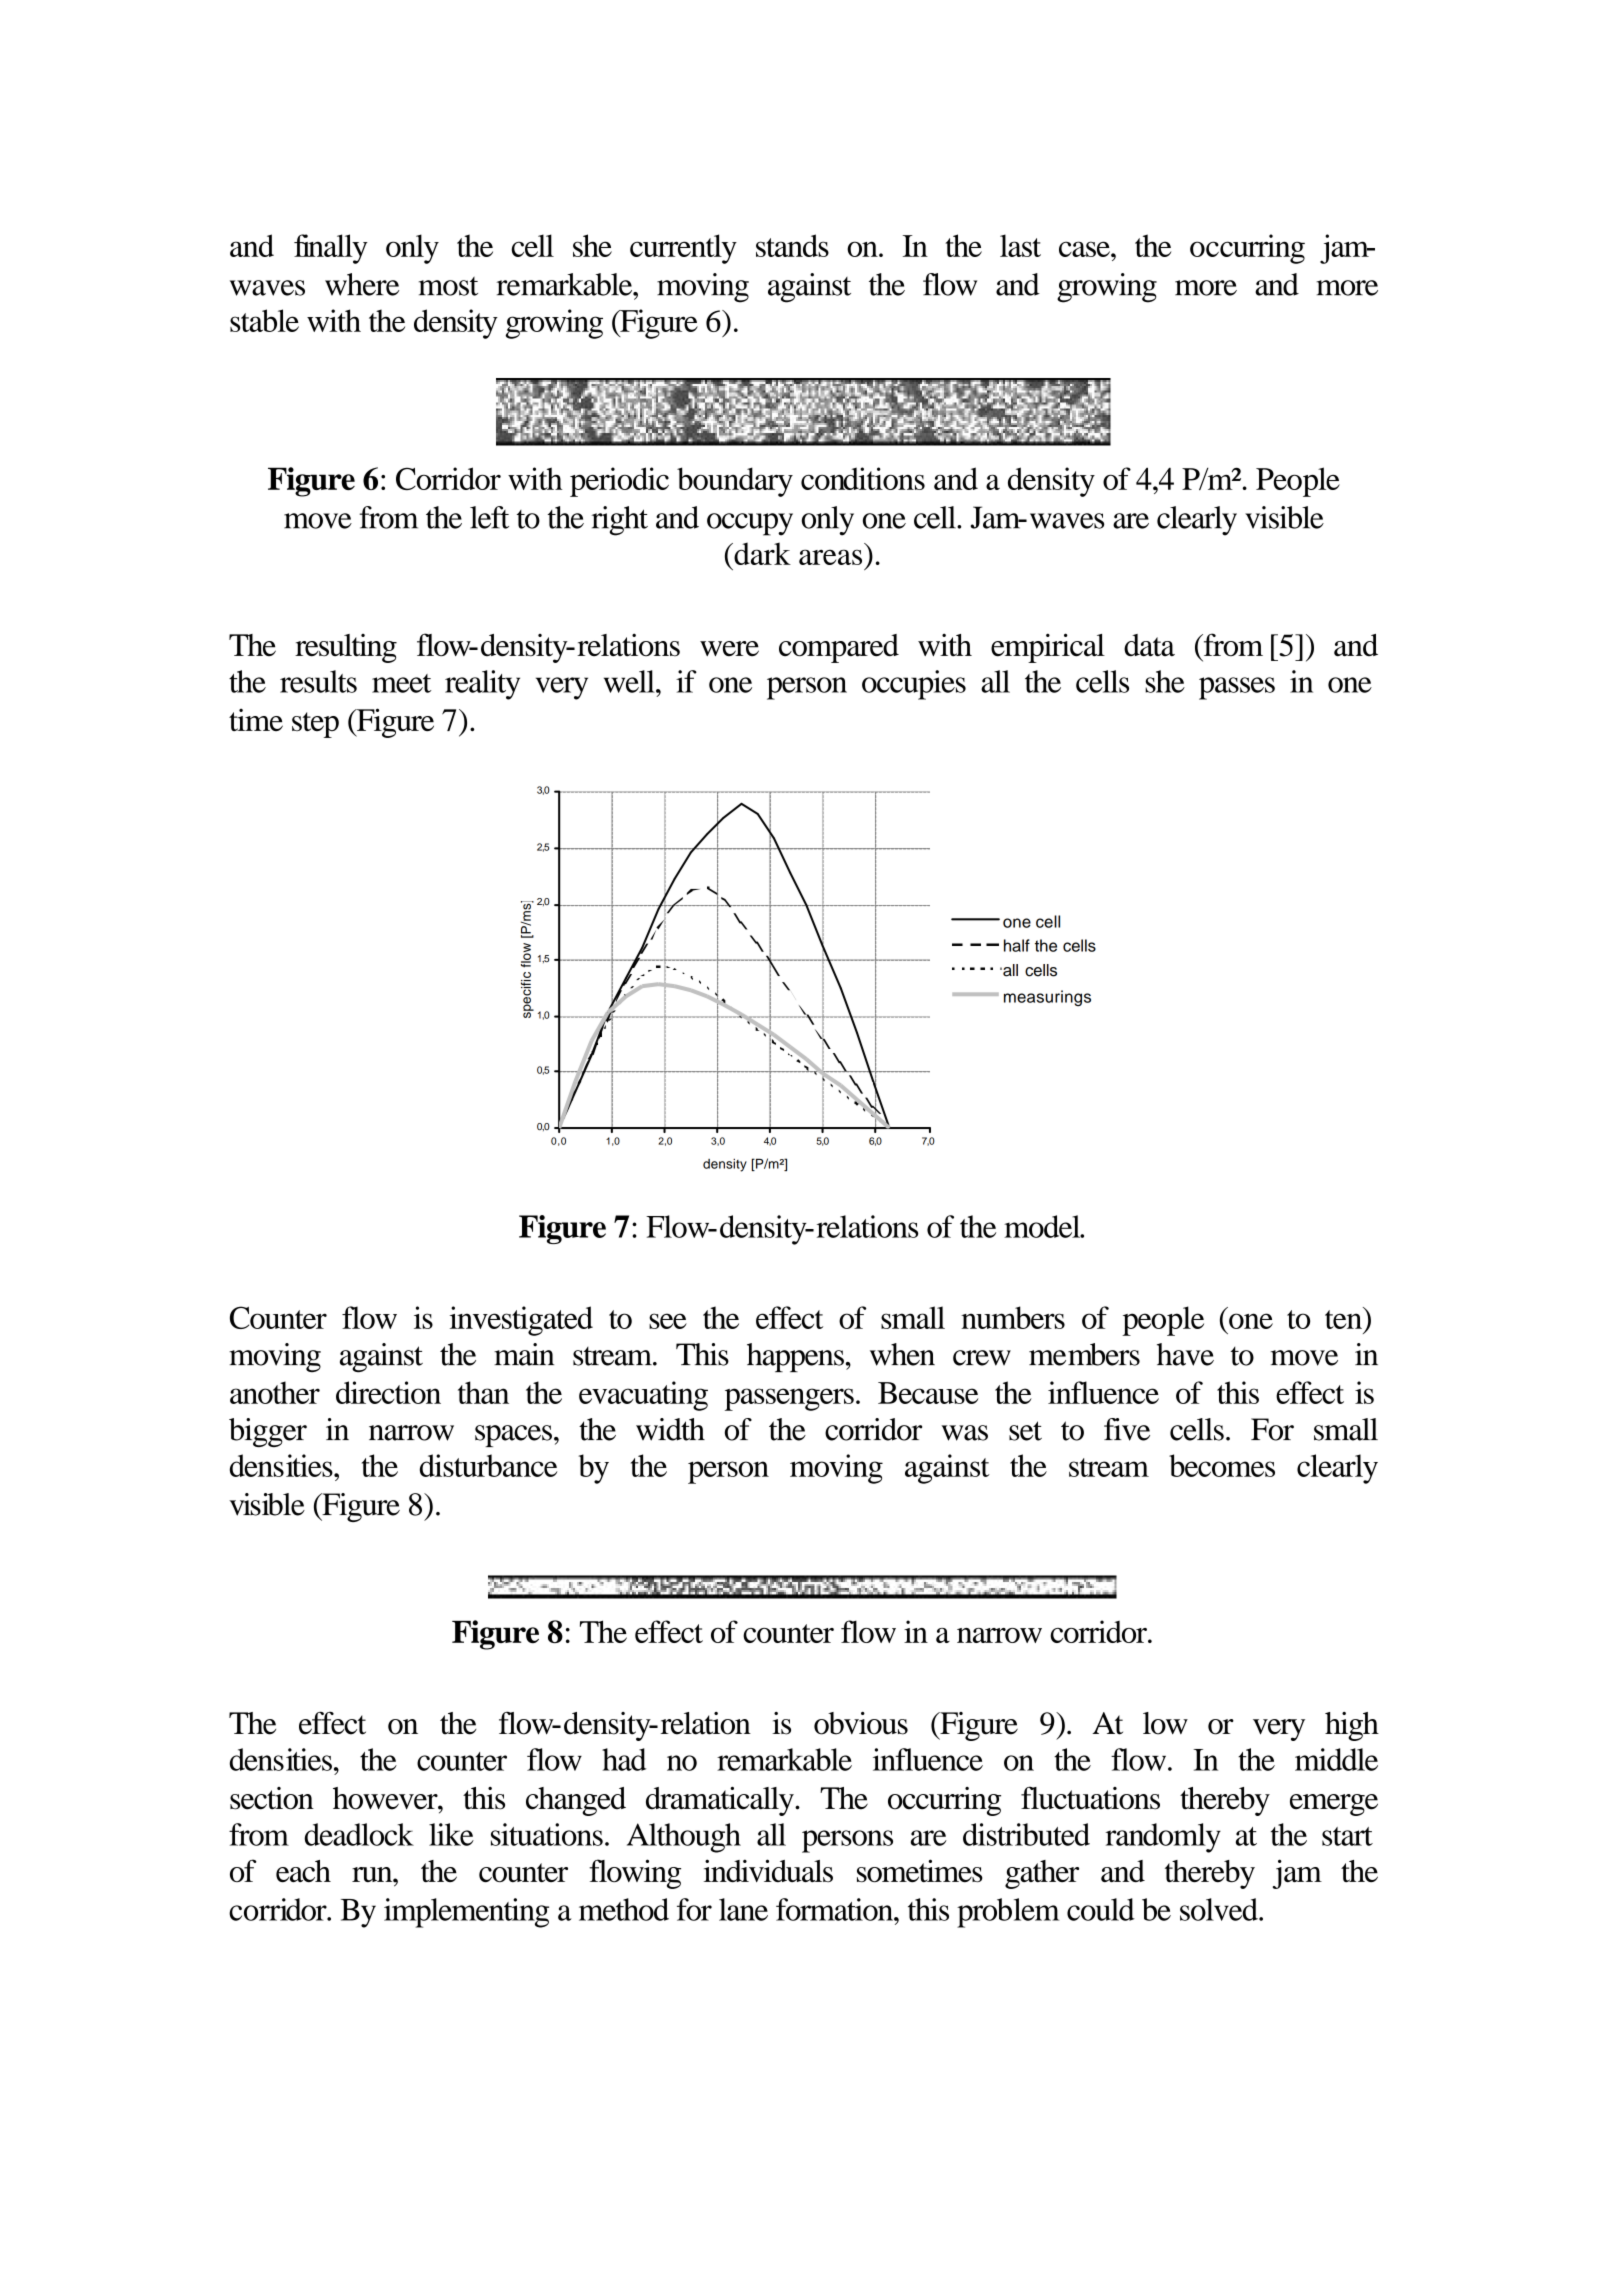 Image resolution: width=1610 pixels, height=2275 pixels. Describe the element at coordinates (1043, 1226) in the image. I see `model` at that location.
